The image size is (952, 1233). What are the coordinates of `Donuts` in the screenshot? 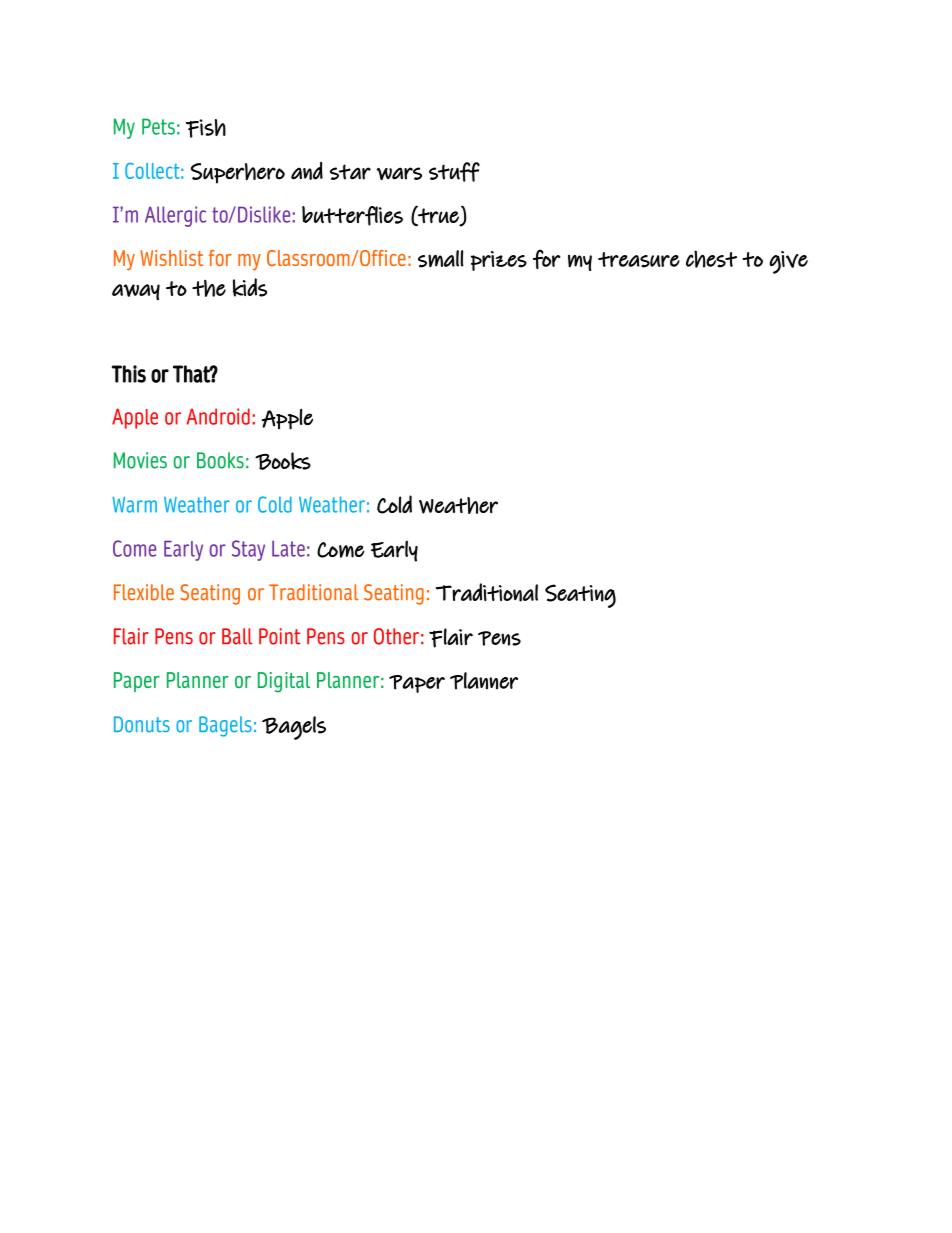 It's located at (142, 724).
